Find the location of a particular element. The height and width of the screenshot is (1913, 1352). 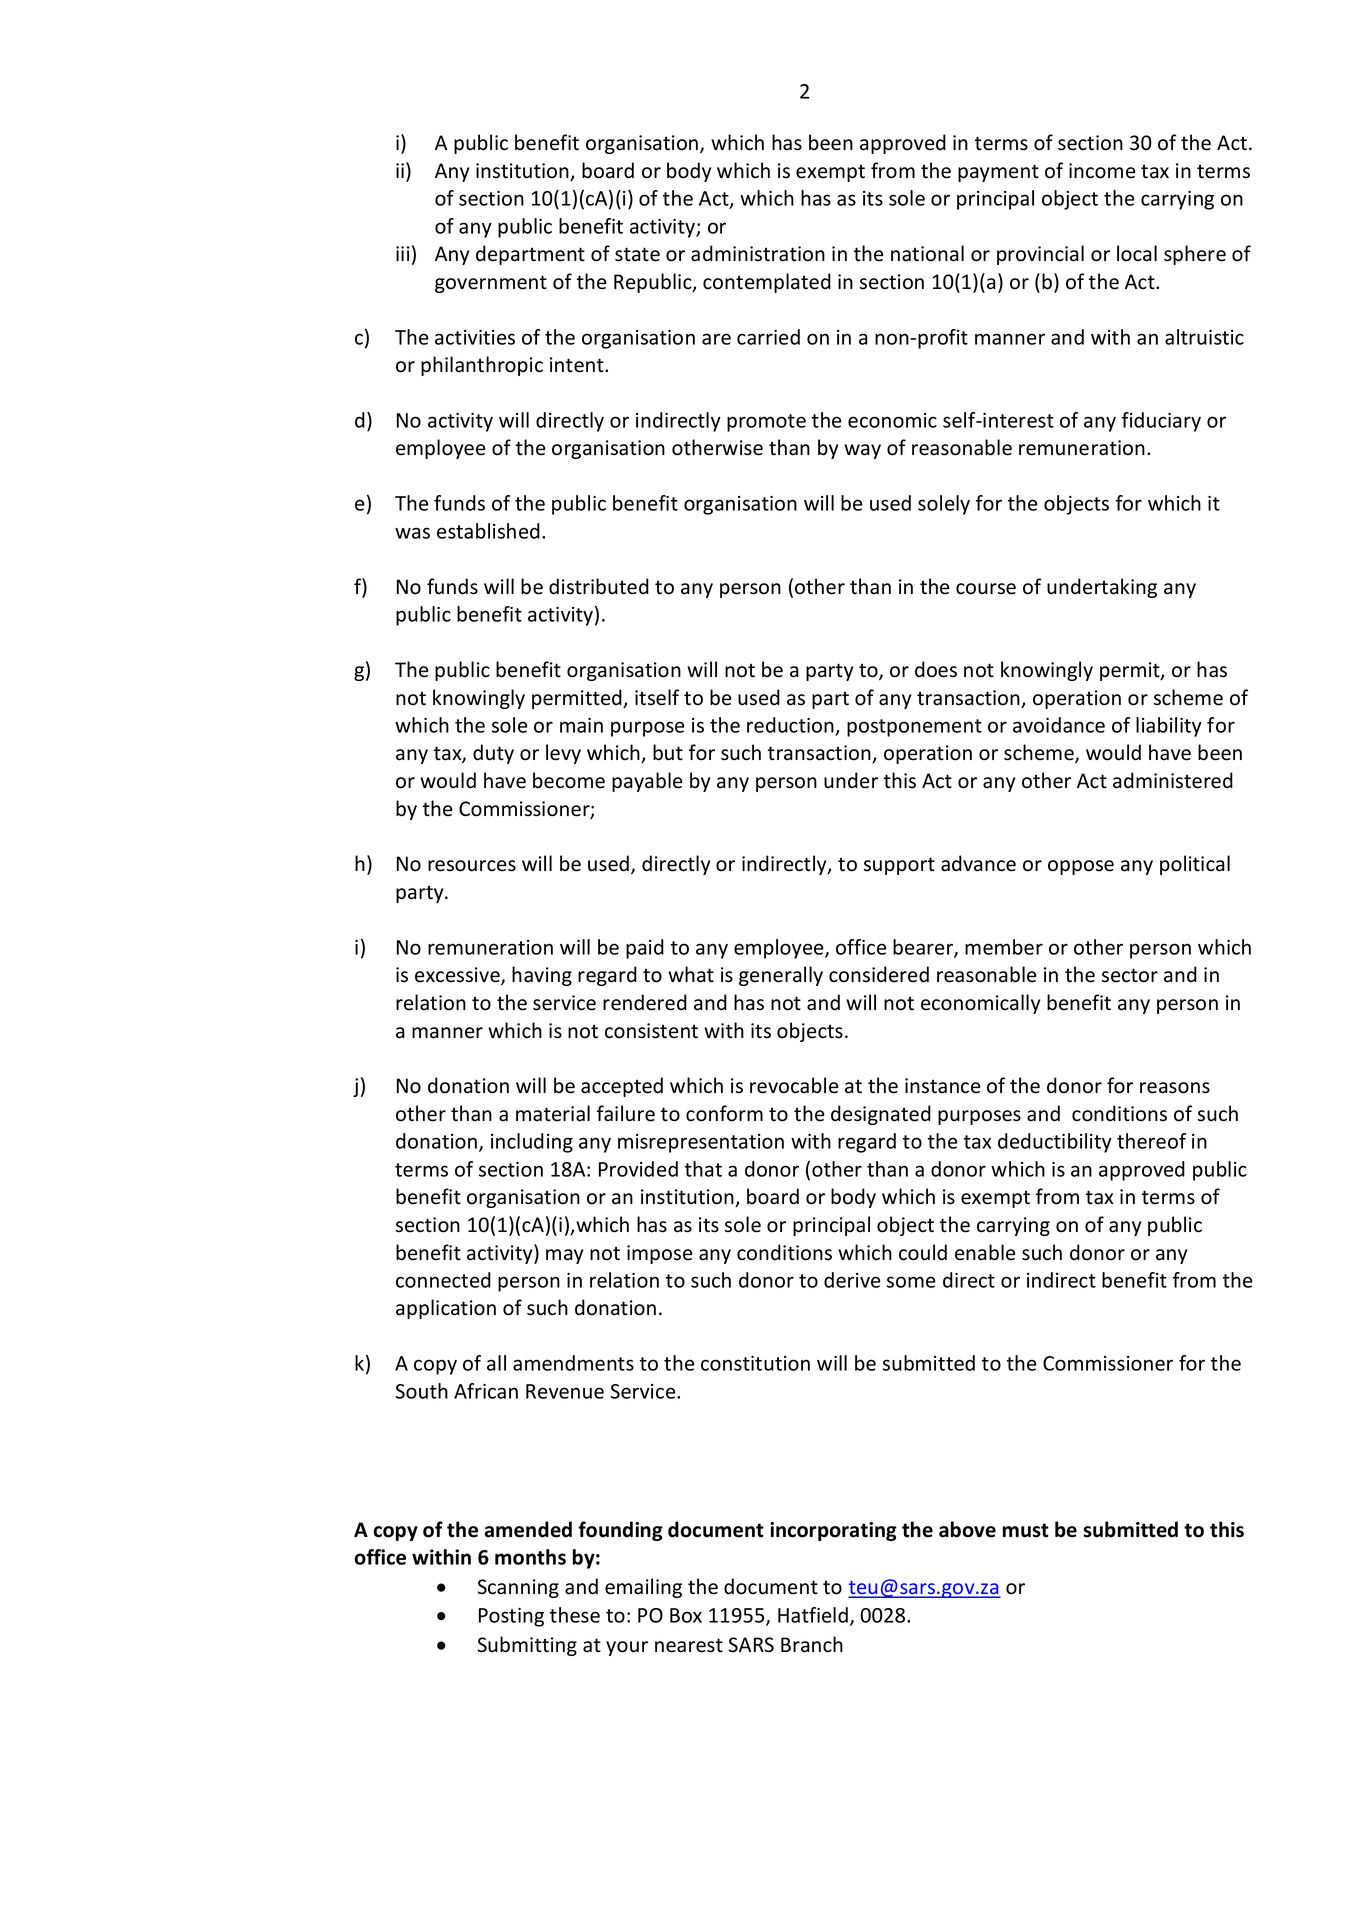

administration is located at coordinates (758, 253).
